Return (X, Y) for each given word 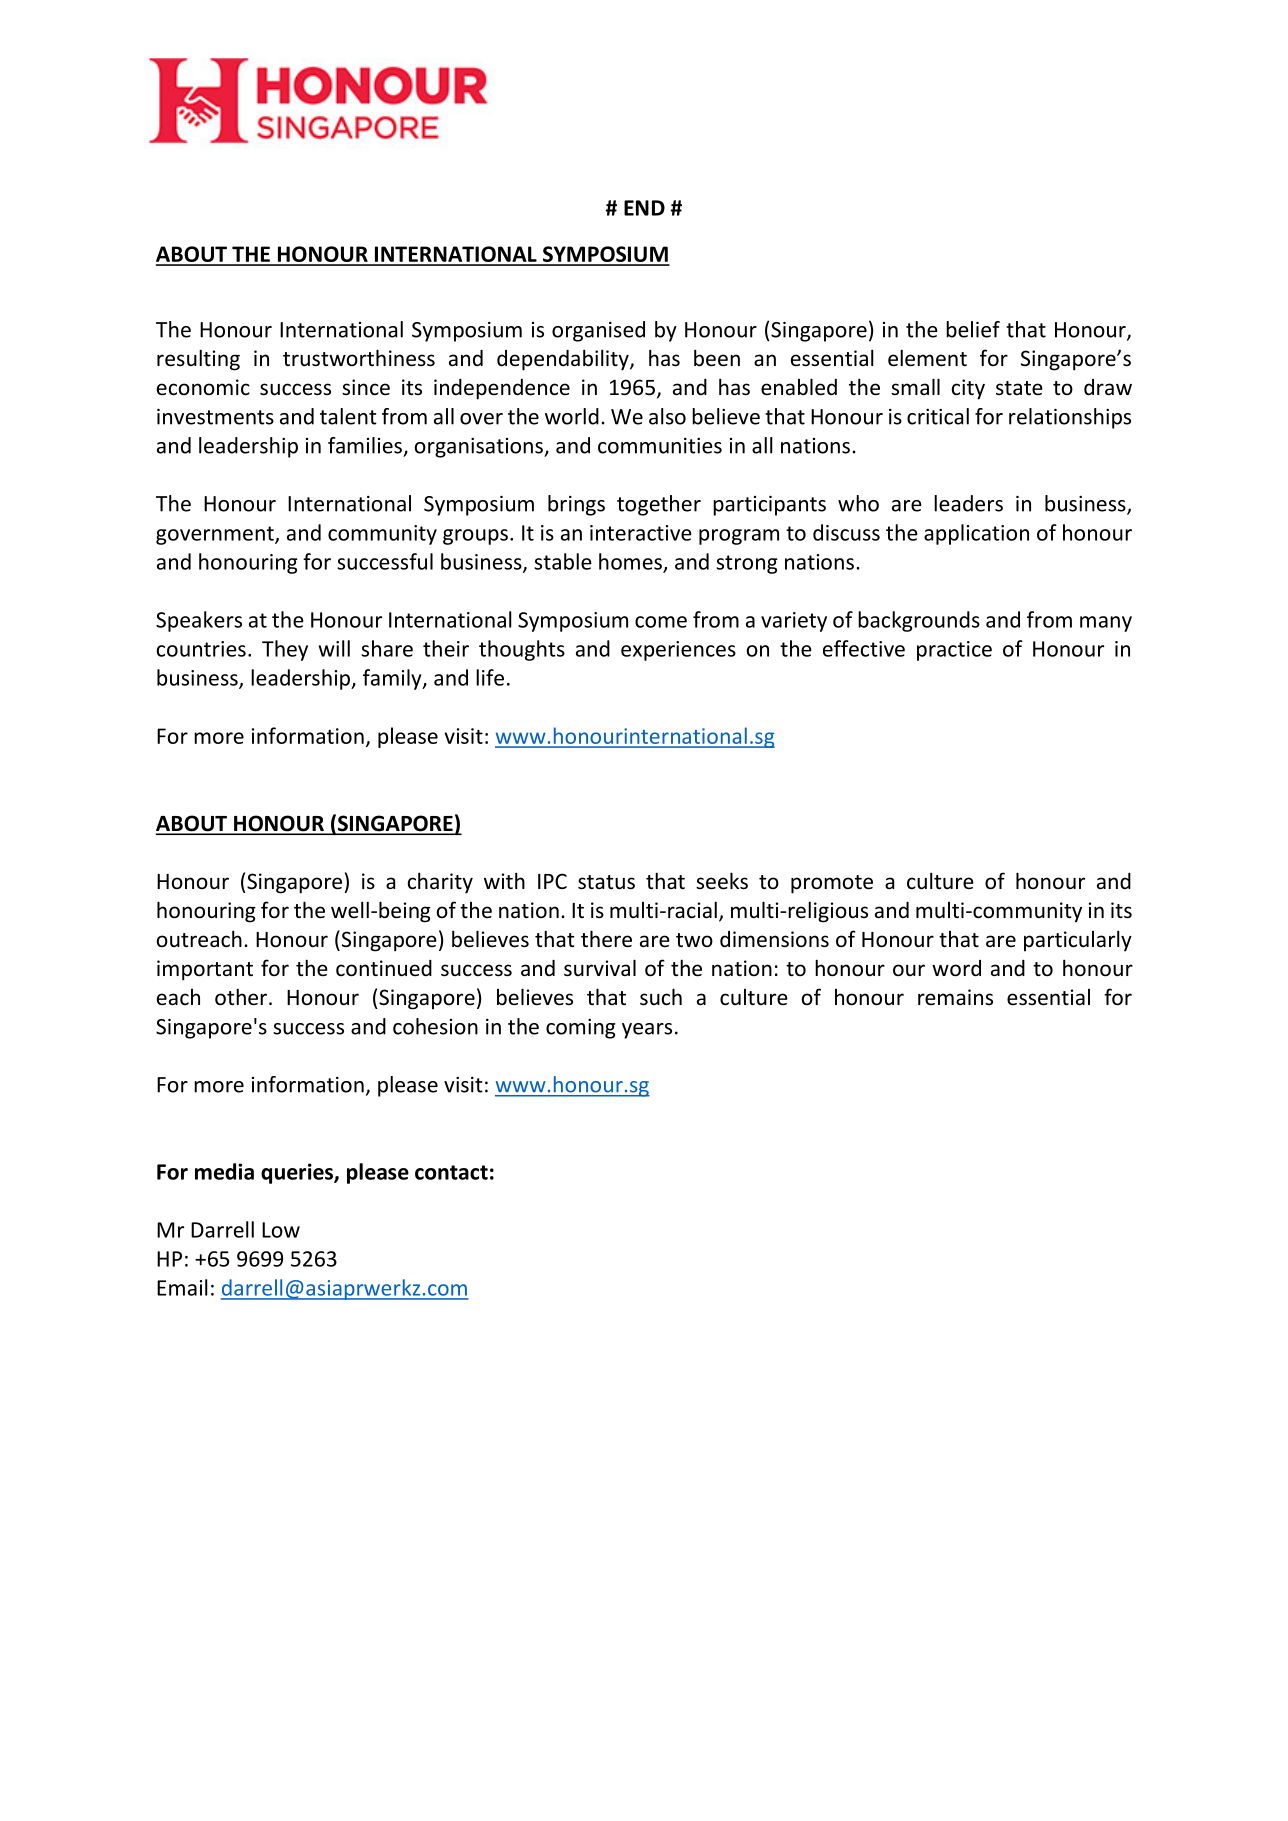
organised (598, 331)
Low (281, 1230)
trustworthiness (359, 358)
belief (973, 329)
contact (451, 1172)
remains (955, 997)
